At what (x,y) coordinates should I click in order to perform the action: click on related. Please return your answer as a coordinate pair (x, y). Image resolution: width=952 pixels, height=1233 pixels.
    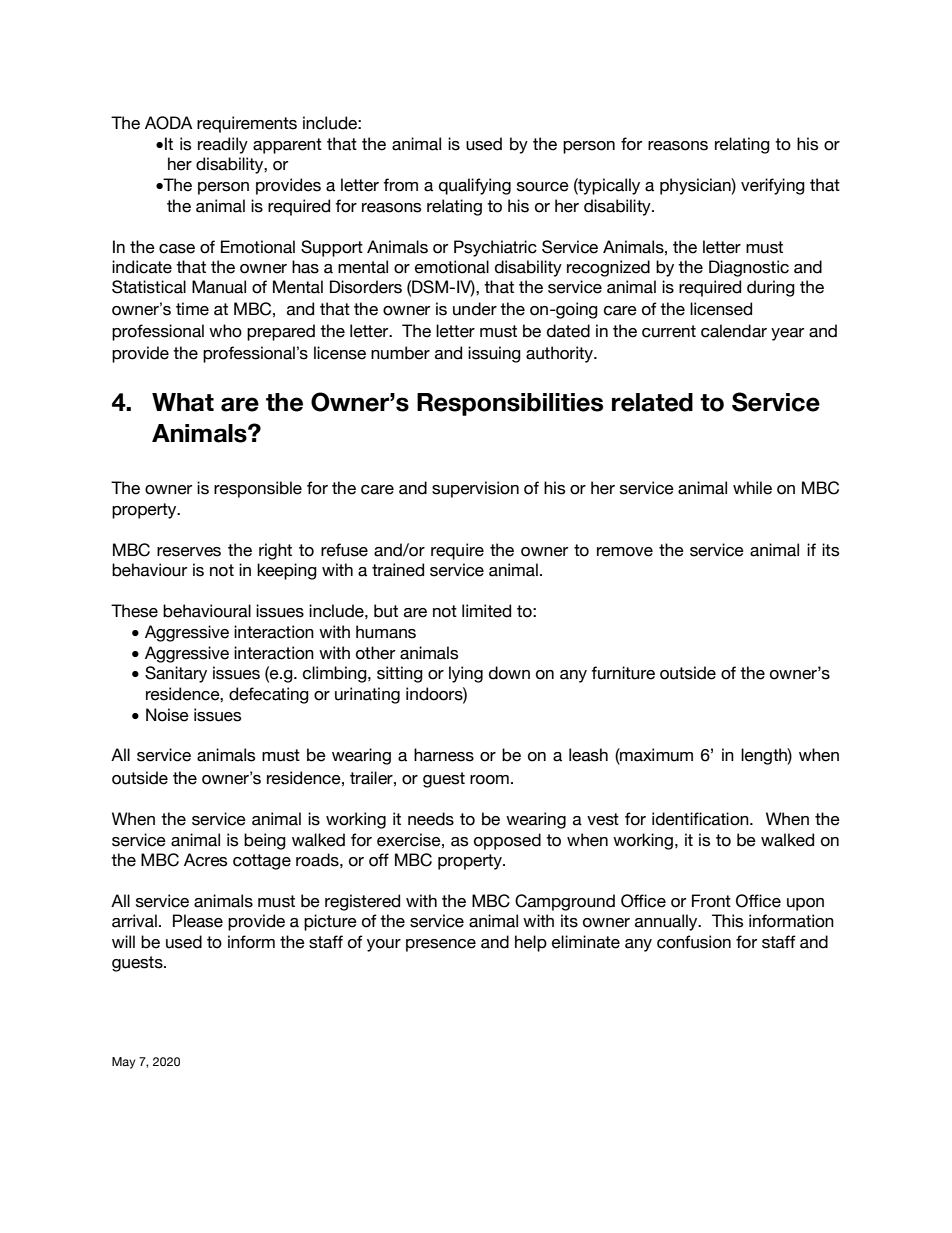
    Looking at the image, I should click on (652, 402).
